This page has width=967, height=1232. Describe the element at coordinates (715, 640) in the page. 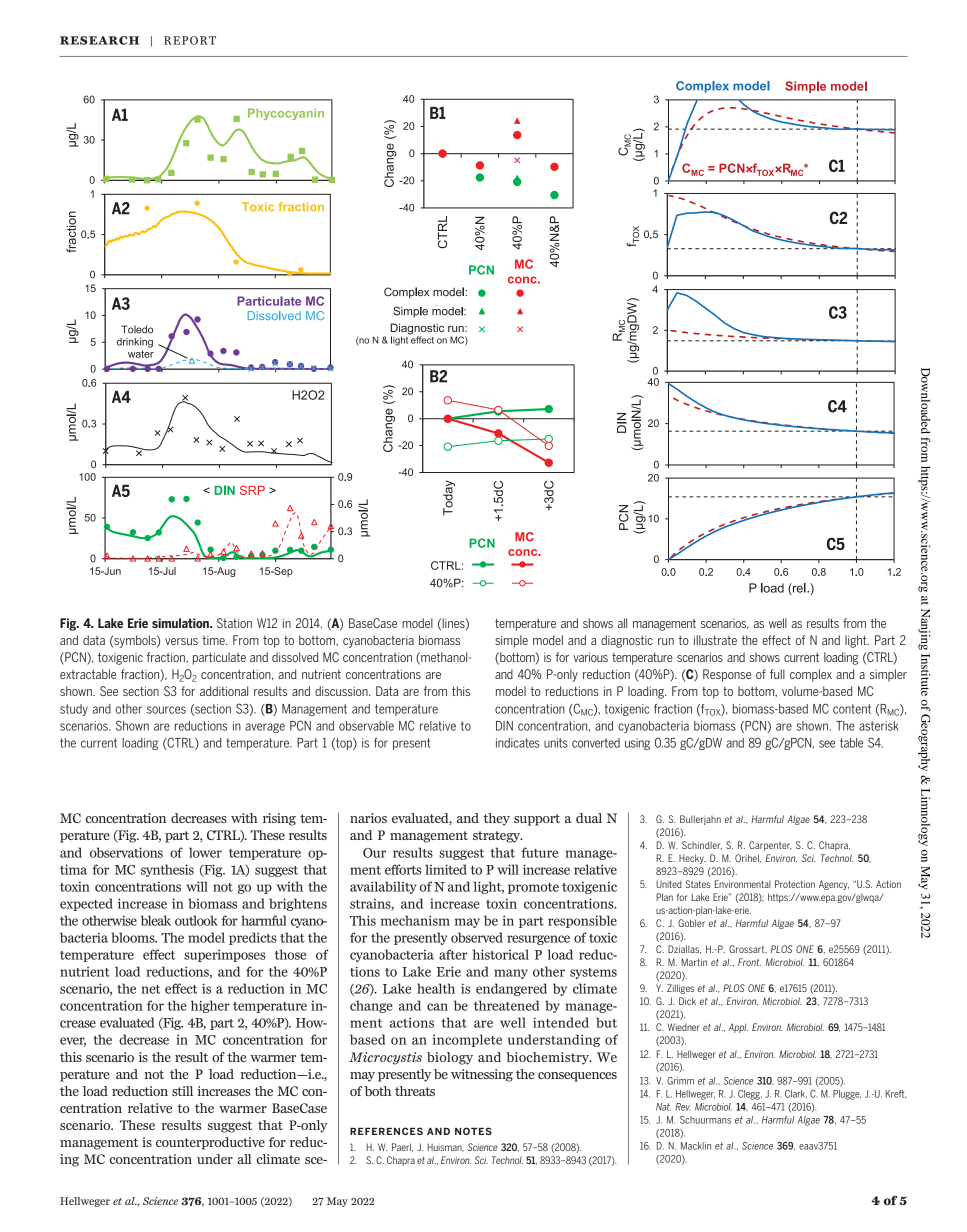

I see `illustrate` at that location.
